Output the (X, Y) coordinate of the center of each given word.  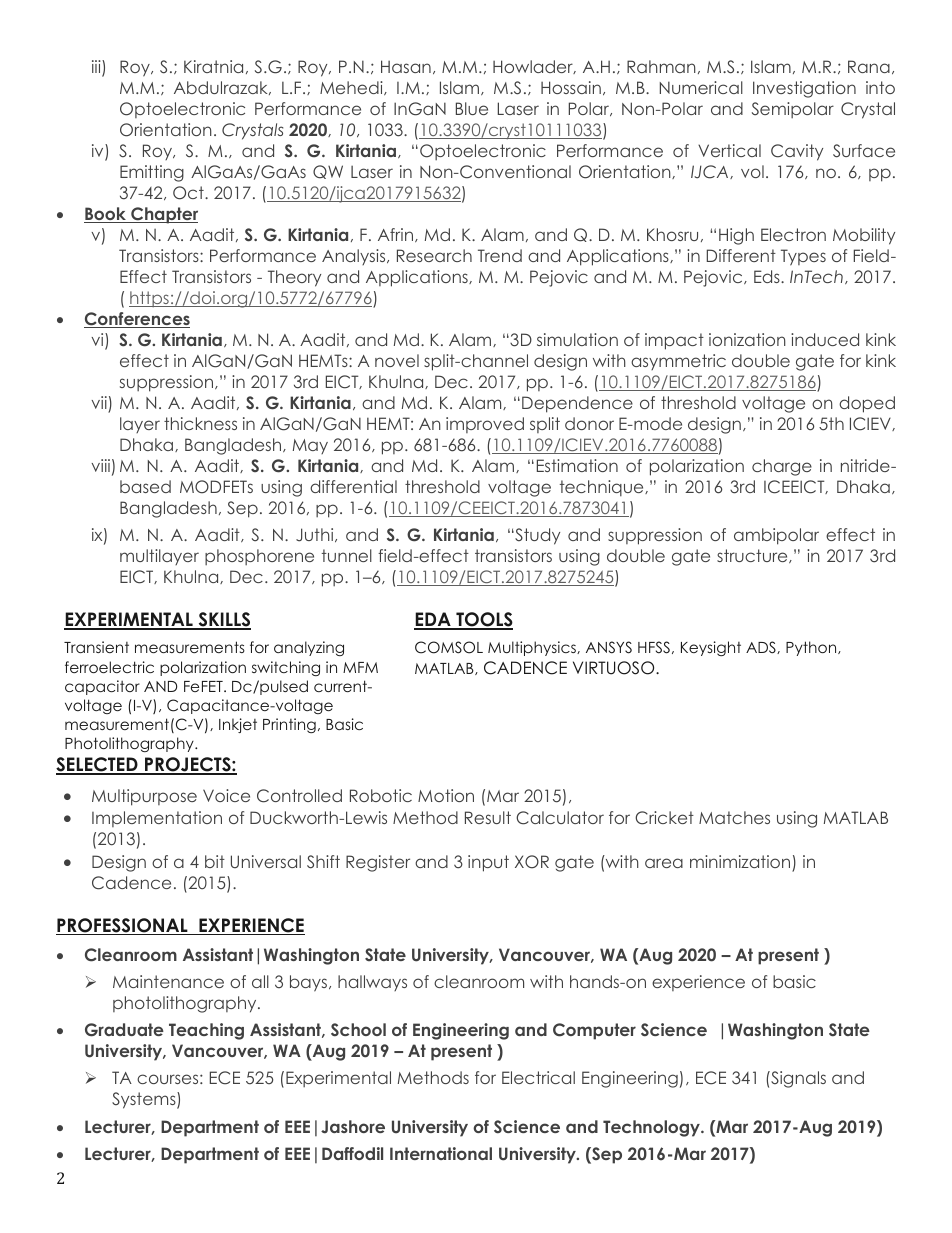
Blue (472, 108)
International (441, 1153)
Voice (226, 795)
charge (782, 467)
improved (485, 425)
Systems (145, 1100)
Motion (446, 795)
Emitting (152, 173)
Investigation (804, 89)
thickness (200, 423)
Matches (734, 817)
